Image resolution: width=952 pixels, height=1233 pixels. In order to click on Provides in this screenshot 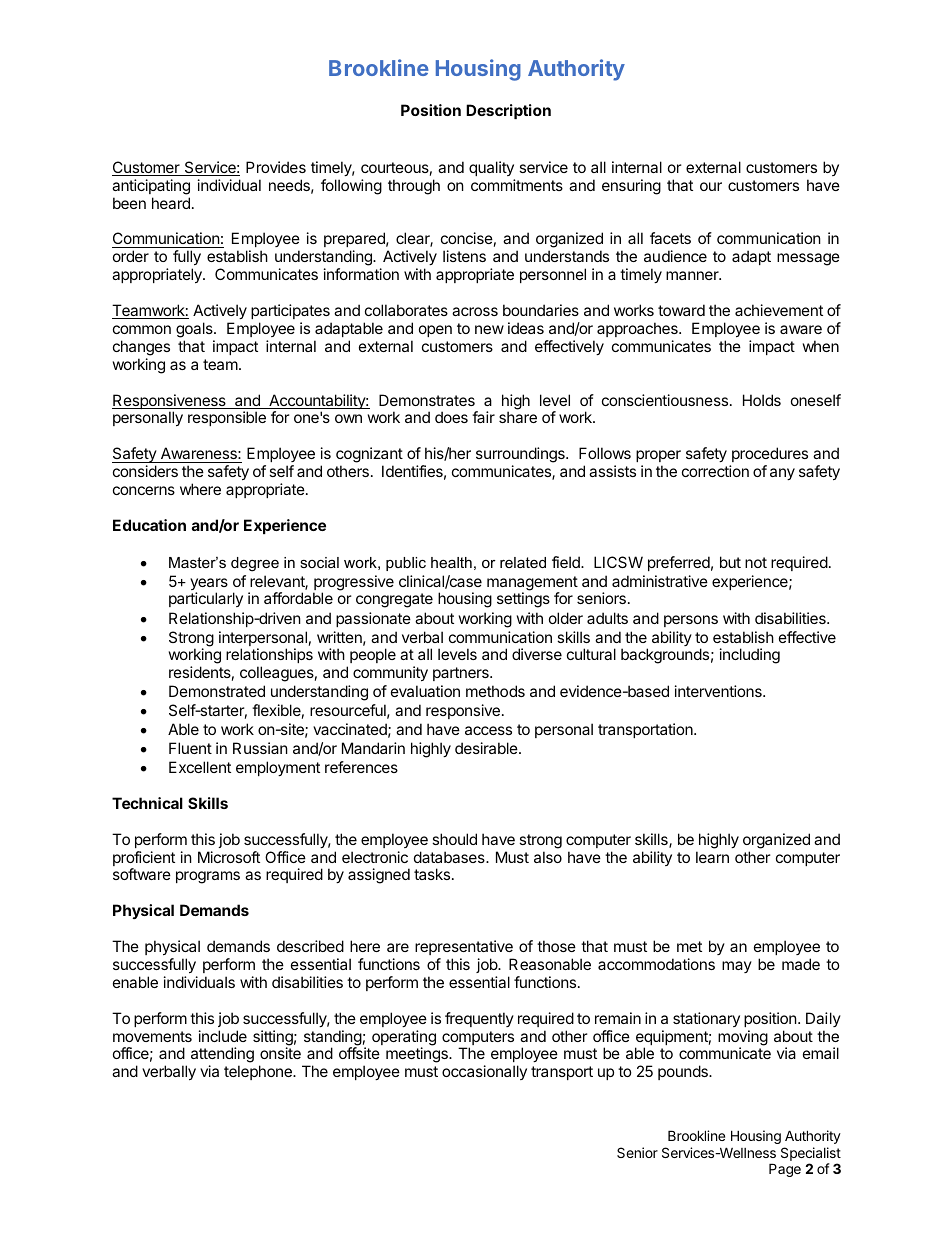, I will do `click(276, 167)`.
